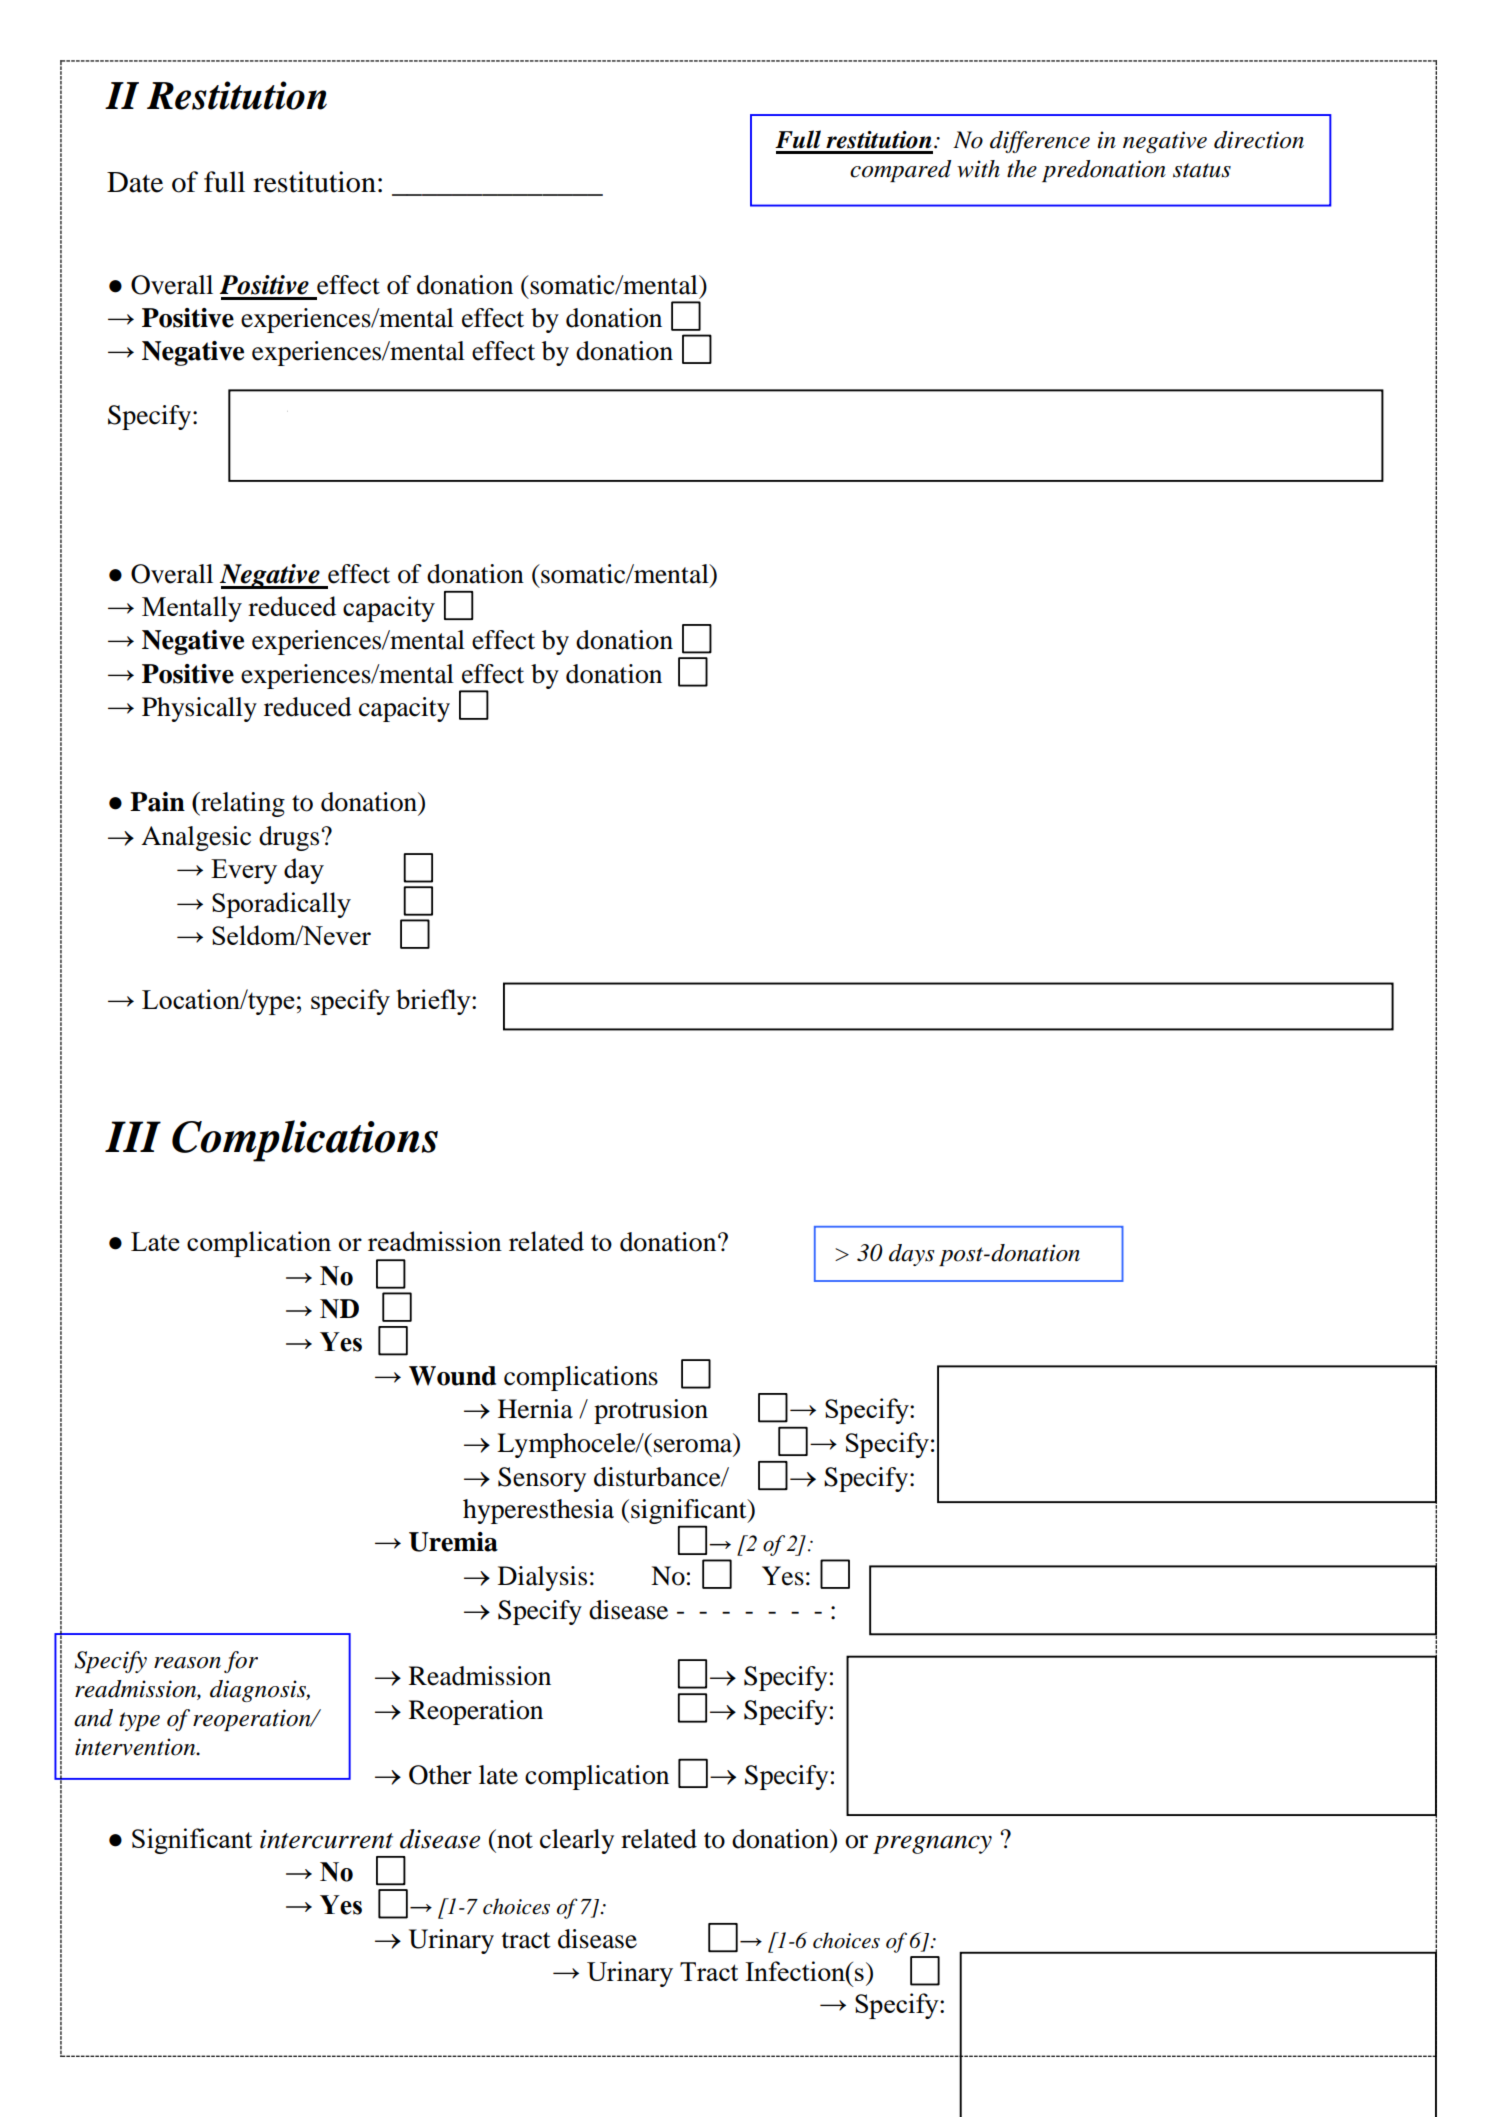 Image resolution: width=1497 pixels, height=2117 pixels. Describe the element at coordinates (136, 1747) in the screenshot. I see `intervention` at that location.
